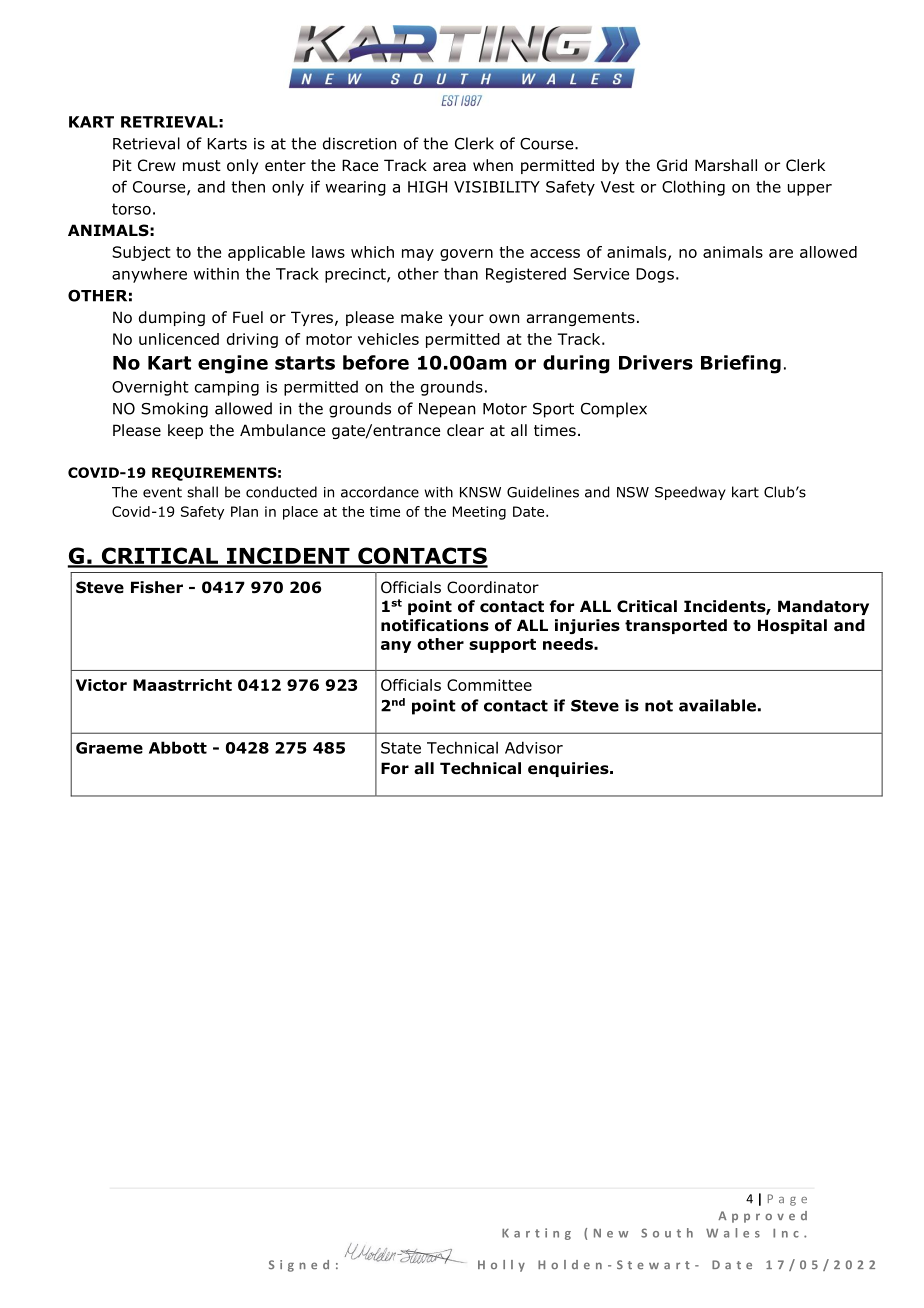 Image resolution: width=924 pixels, height=1308 pixels. I want to click on Drivers, so click(656, 362).
